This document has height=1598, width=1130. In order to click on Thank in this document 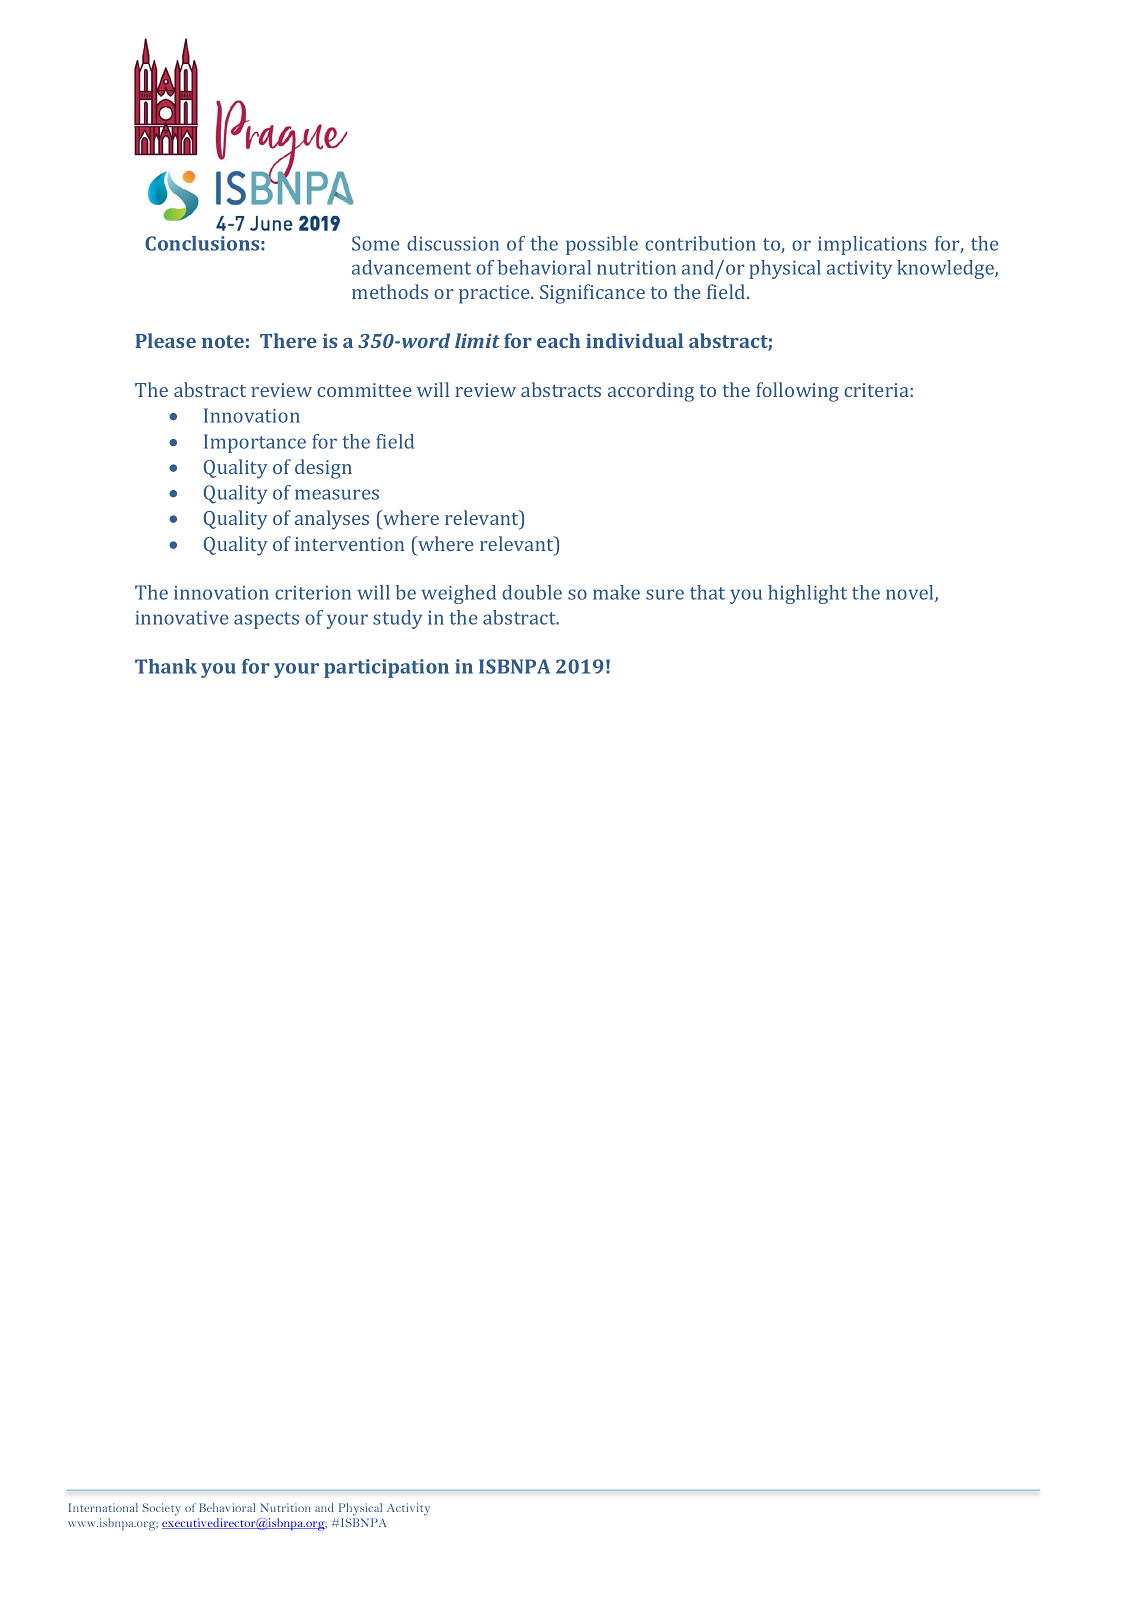, I will do `click(166, 666)`.
